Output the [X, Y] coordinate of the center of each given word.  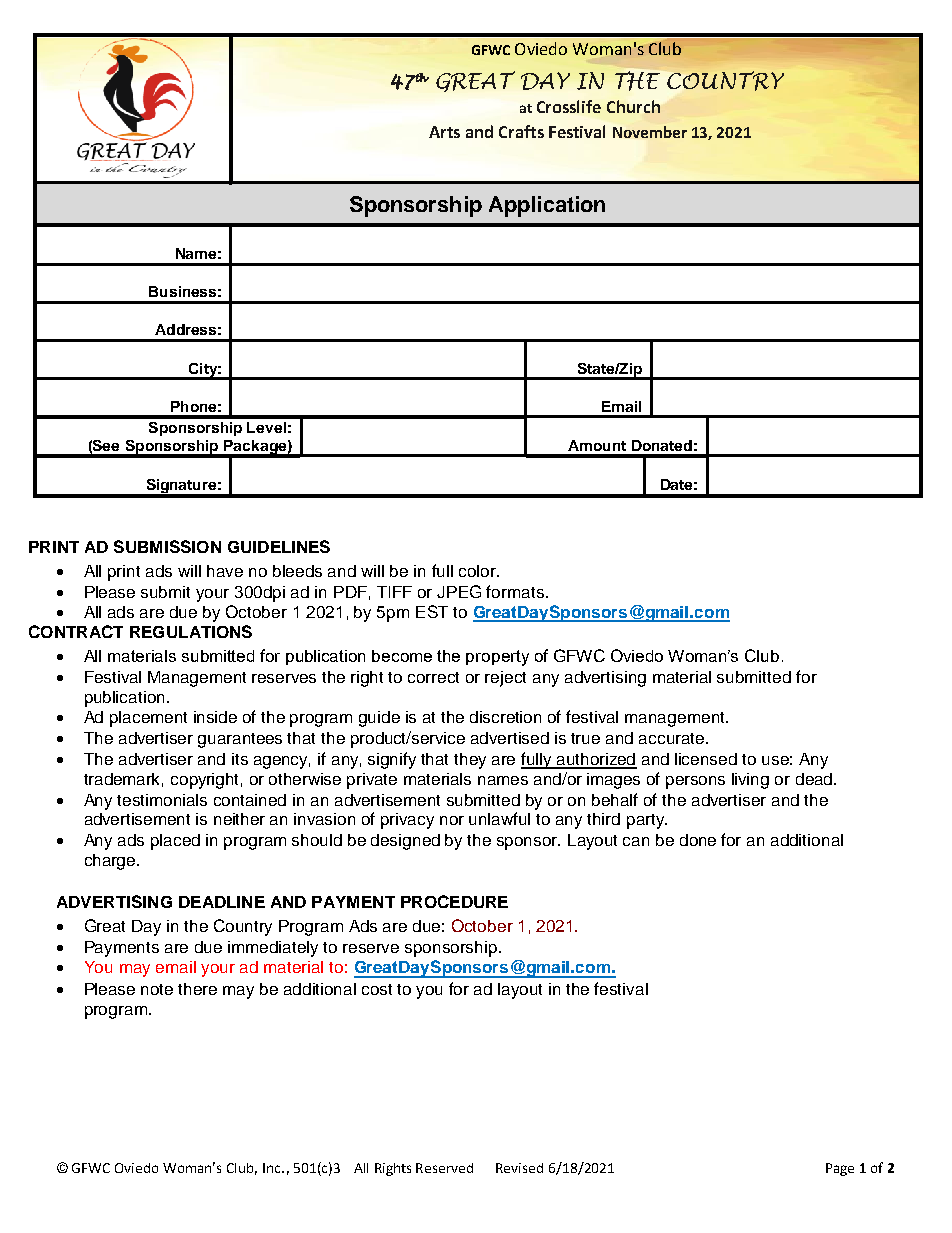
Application [547, 206]
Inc [273, 1168]
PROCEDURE [454, 901]
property [497, 658]
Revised [519, 1168]
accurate [673, 738]
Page [840, 1169]
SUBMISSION [167, 546]
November [650, 132]
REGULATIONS [191, 631]
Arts [444, 132]
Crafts [521, 131]
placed [175, 842]
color [479, 571]
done [698, 840]
